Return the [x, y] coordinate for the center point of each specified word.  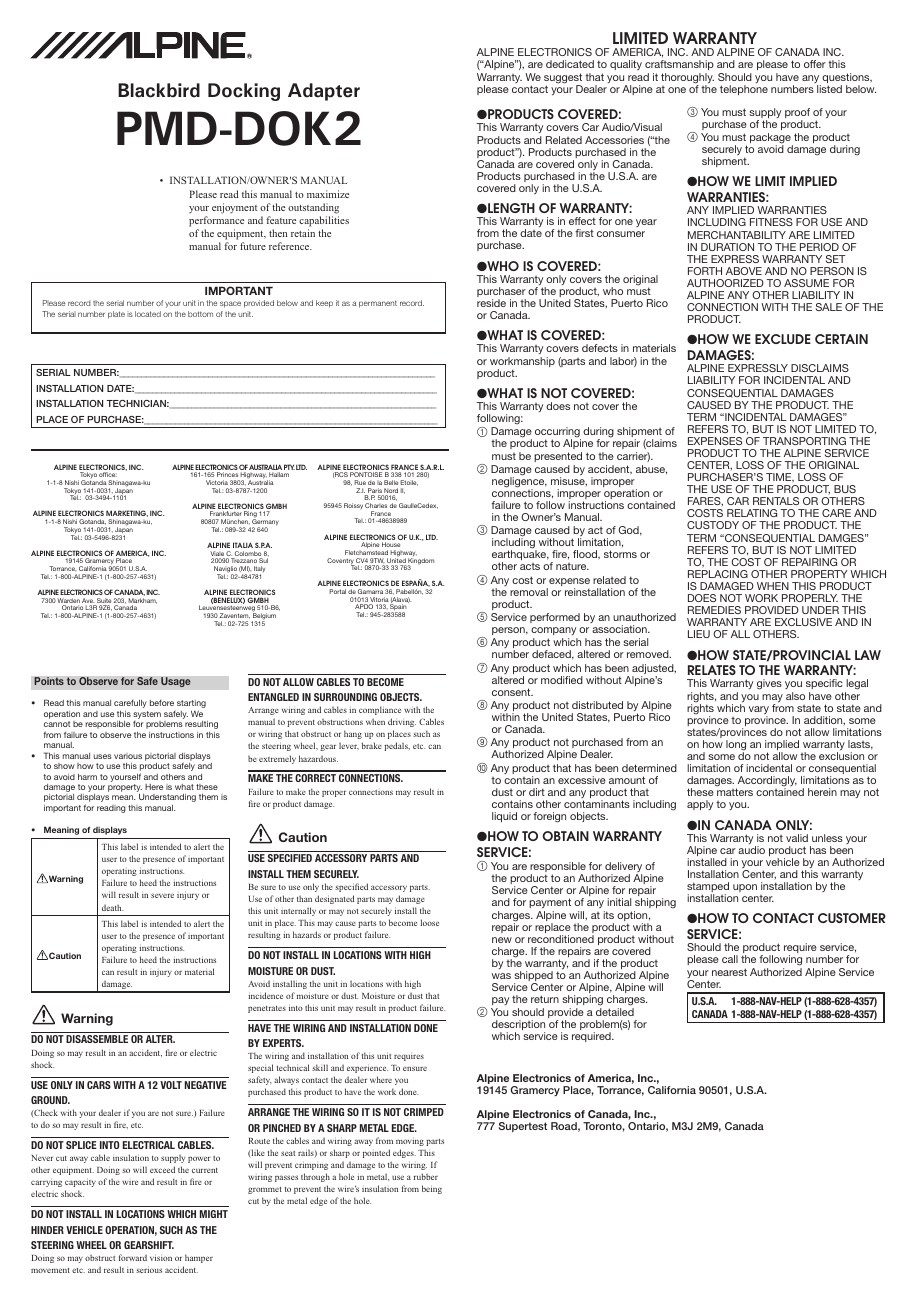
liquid [504, 817]
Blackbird [159, 90]
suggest [563, 79]
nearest [729, 972]
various [128, 756]
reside [491, 303]
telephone [744, 90]
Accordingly [766, 782]
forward [133, 1257]
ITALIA [243, 545]
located [148, 314]
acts [530, 566]
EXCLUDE [783, 339]
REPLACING [718, 574]
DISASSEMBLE [97, 1039]
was [501, 976]
